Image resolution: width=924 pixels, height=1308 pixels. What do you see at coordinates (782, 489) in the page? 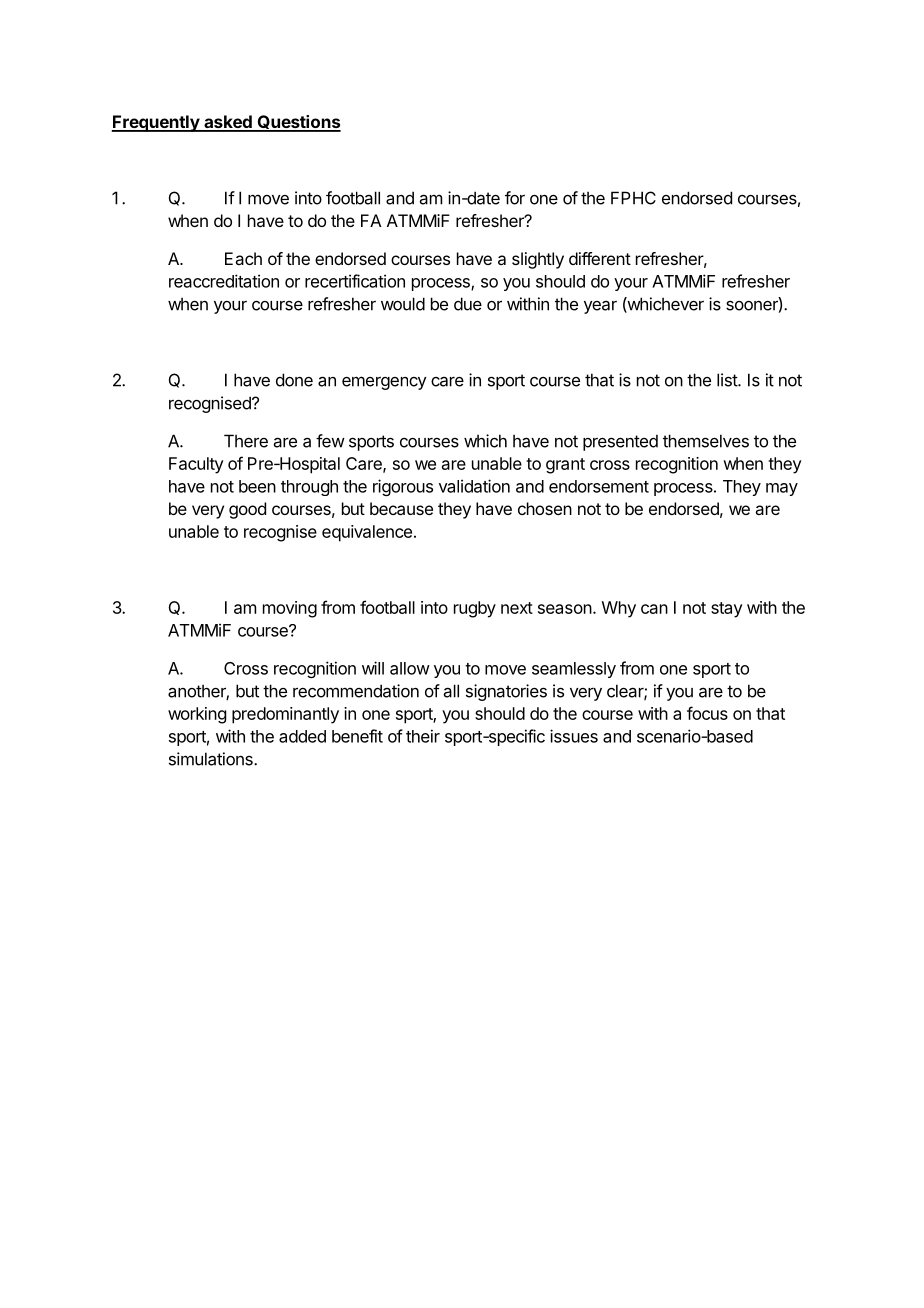
I see `may` at bounding box center [782, 489].
